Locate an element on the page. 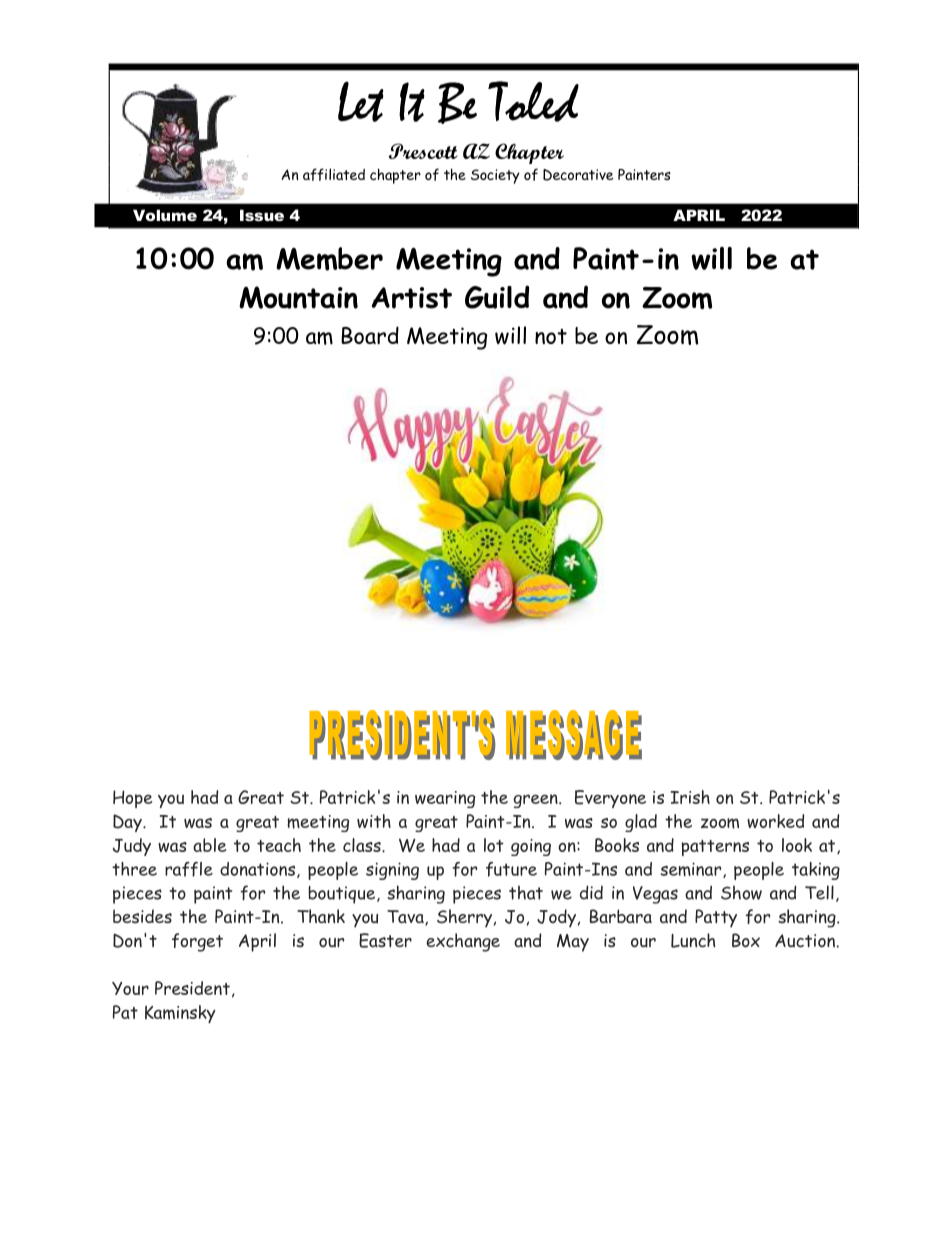 The width and height of the image is (952, 1233). Irish is located at coordinates (690, 797).
